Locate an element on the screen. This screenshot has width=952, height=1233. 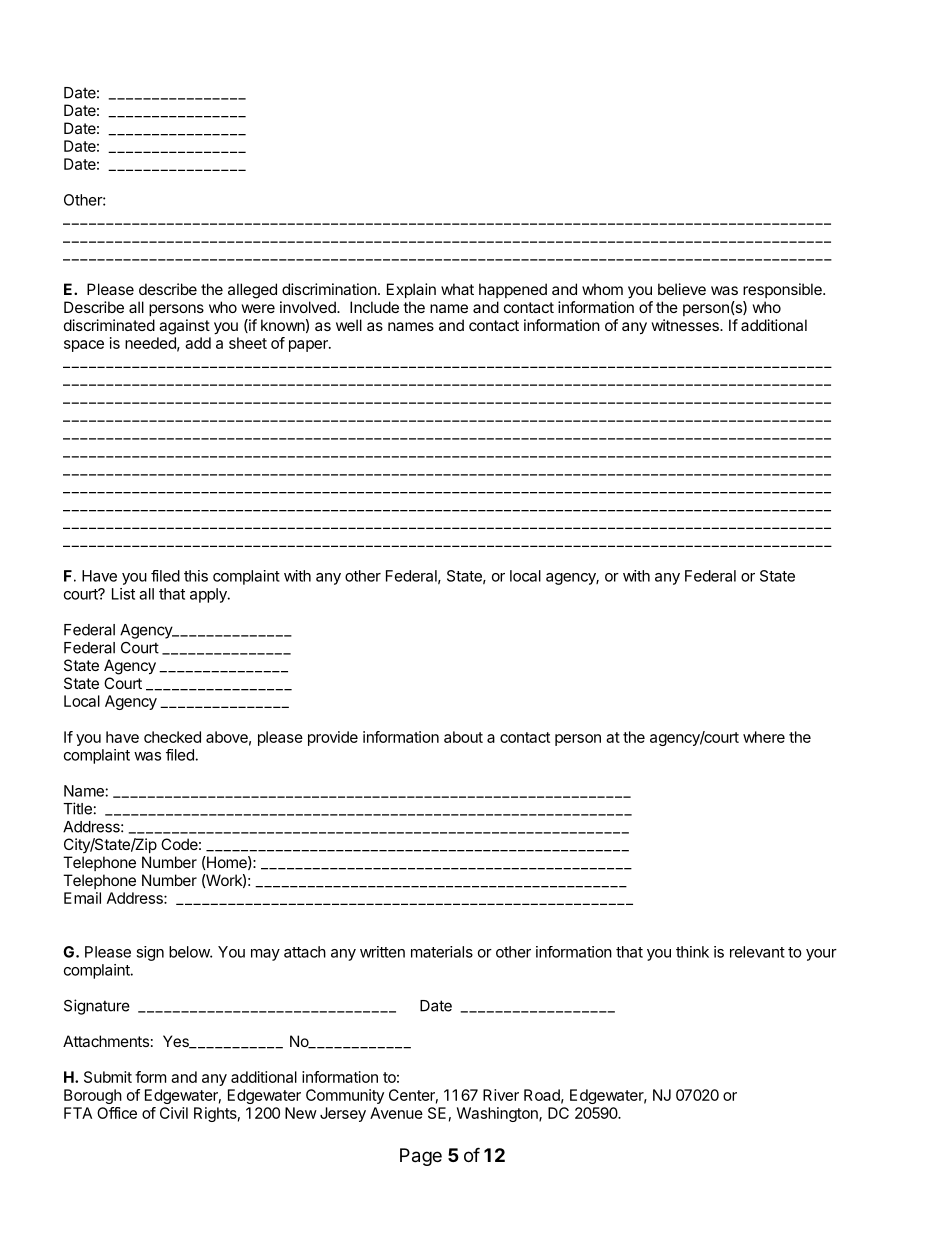
Civil is located at coordinates (174, 1113).
